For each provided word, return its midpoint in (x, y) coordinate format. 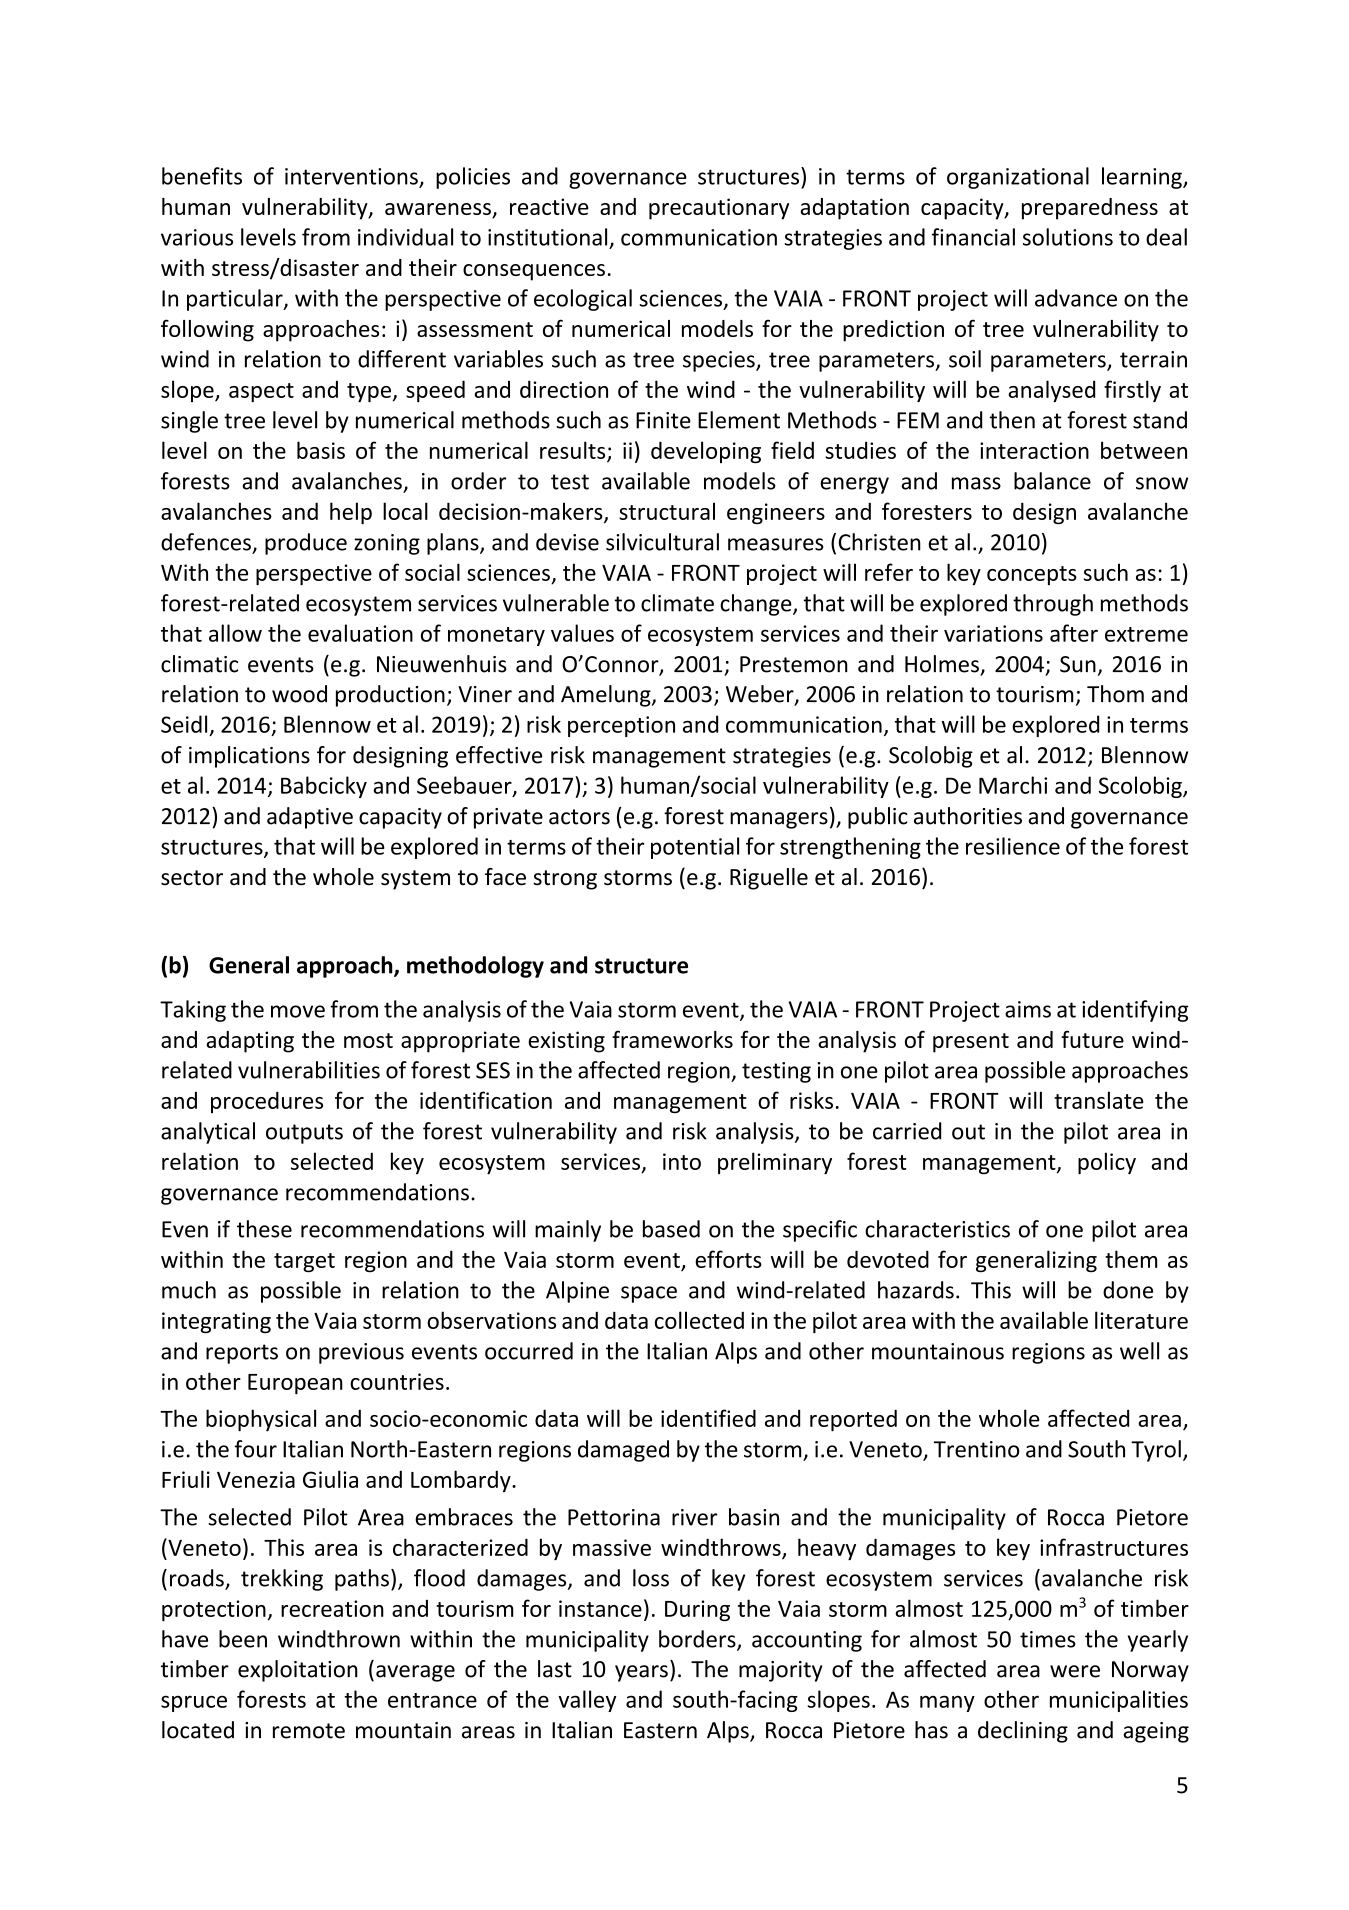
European (295, 1384)
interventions (351, 176)
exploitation (298, 1671)
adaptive (310, 818)
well (1139, 1351)
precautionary (719, 209)
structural (667, 511)
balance (1052, 481)
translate (1099, 1100)
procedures (267, 1102)
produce (306, 544)
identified (708, 1418)
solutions (1068, 237)
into (682, 1161)
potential (695, 848)
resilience (1013, 846)
